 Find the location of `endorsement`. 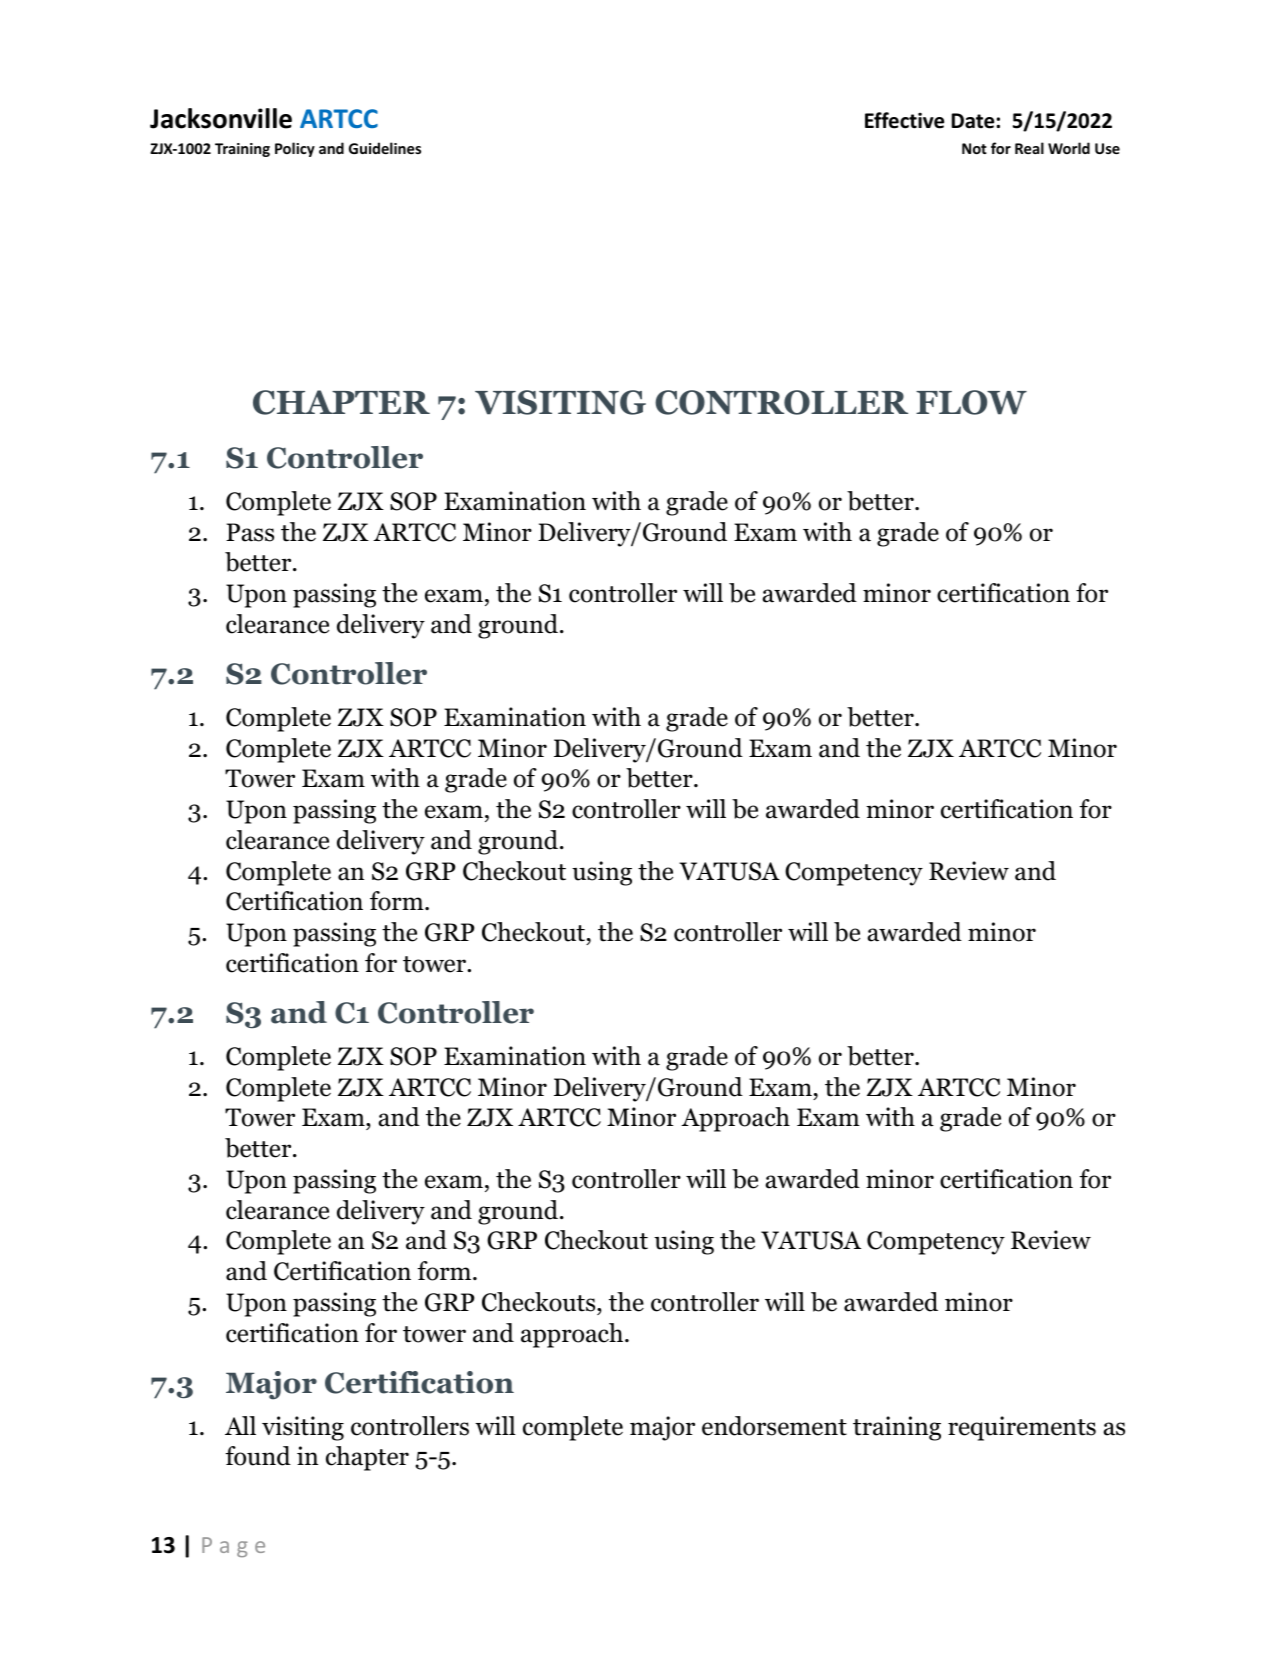

endorsement is located at coordinates (774, 1426).
